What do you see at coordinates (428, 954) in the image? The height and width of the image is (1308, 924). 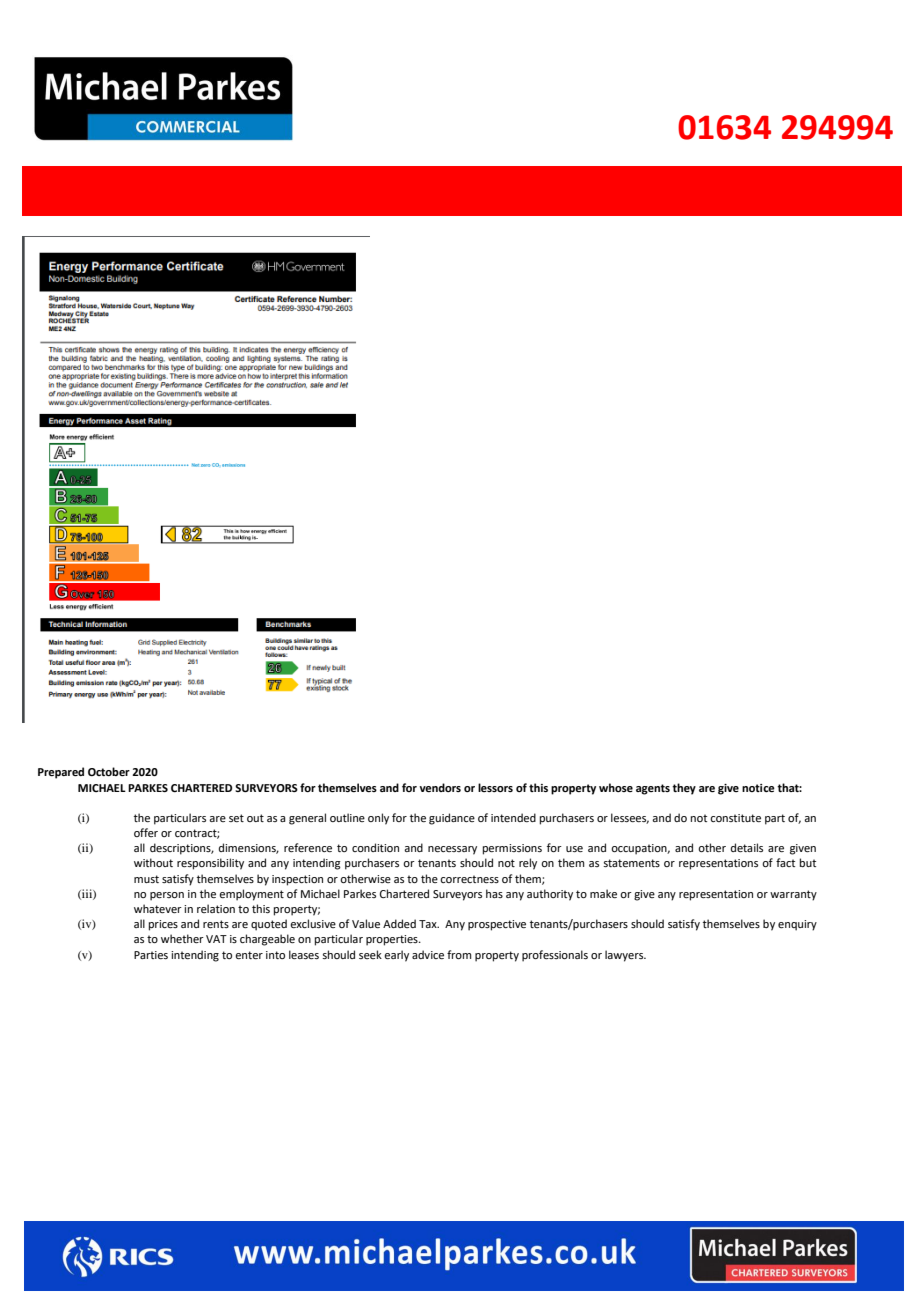 I see `advice` at bounding box center [428, 954].
